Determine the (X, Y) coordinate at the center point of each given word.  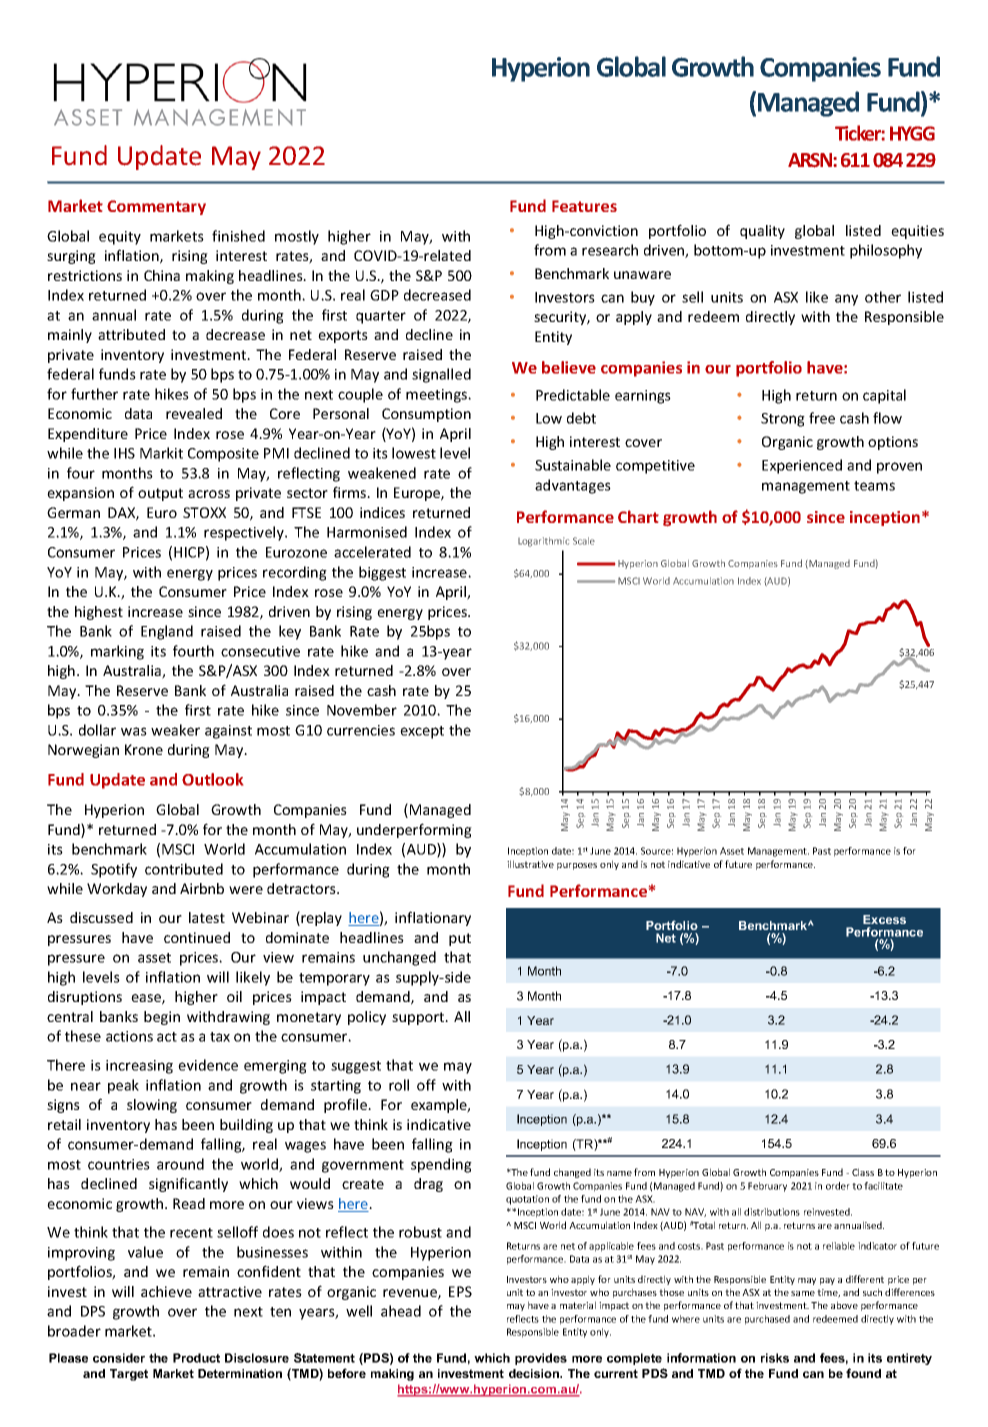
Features (584, 206)
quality (762, 232)
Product (196, 1358)
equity (120, 238)
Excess (884, 919)
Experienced (802, 466)
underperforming (414, 830)
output (160, 494)
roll (399, 1085)
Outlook (212, 779)
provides (541, 1359)
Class (863, 1172)
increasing (139, 1067)
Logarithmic (543, 542)
